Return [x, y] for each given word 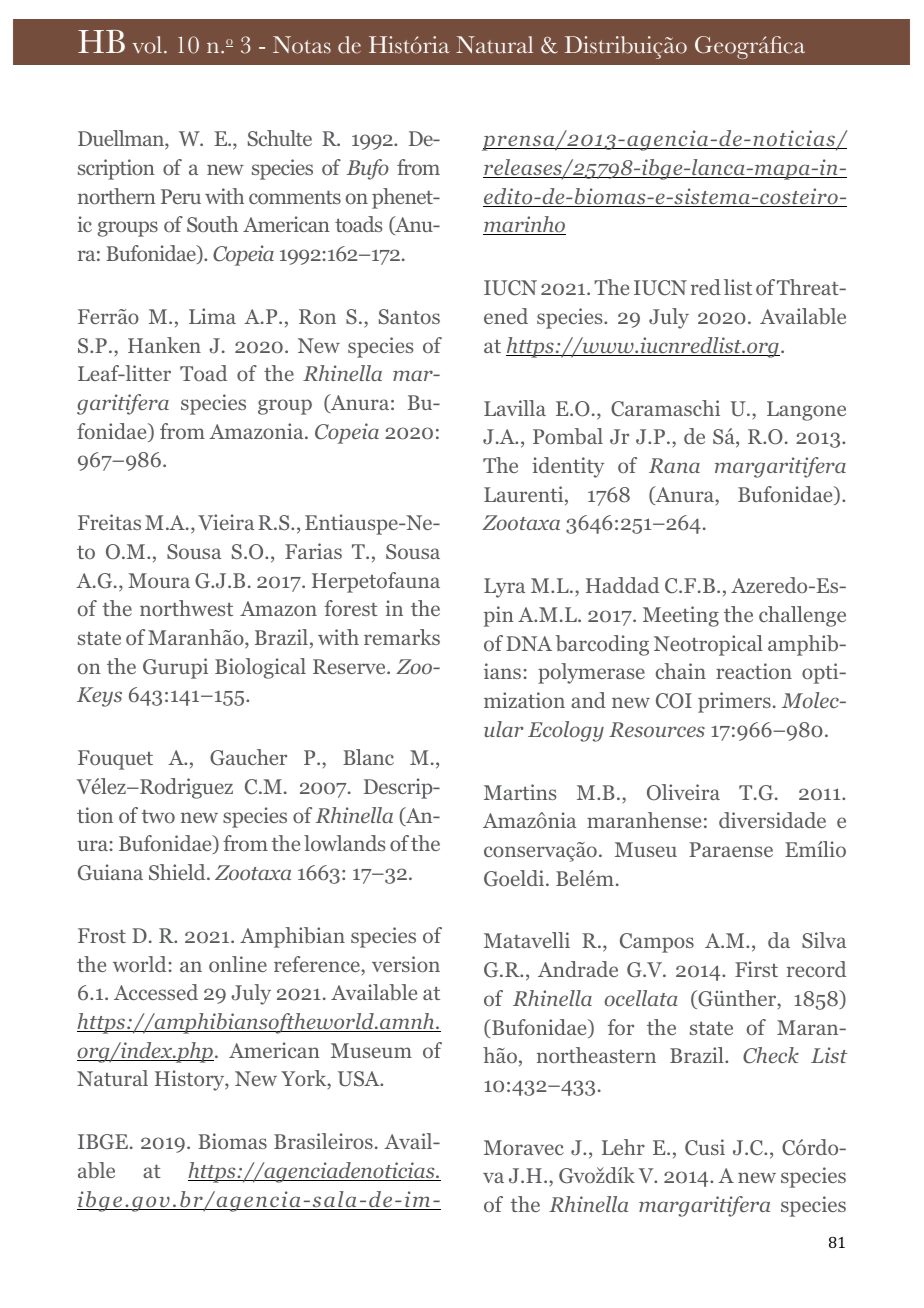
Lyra [504, 588]
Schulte [280, 138]
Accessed [156, 992]
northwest [186, 608]
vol [147, 45]
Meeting [681, 616]
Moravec [524, 1147]
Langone [806, 411]
